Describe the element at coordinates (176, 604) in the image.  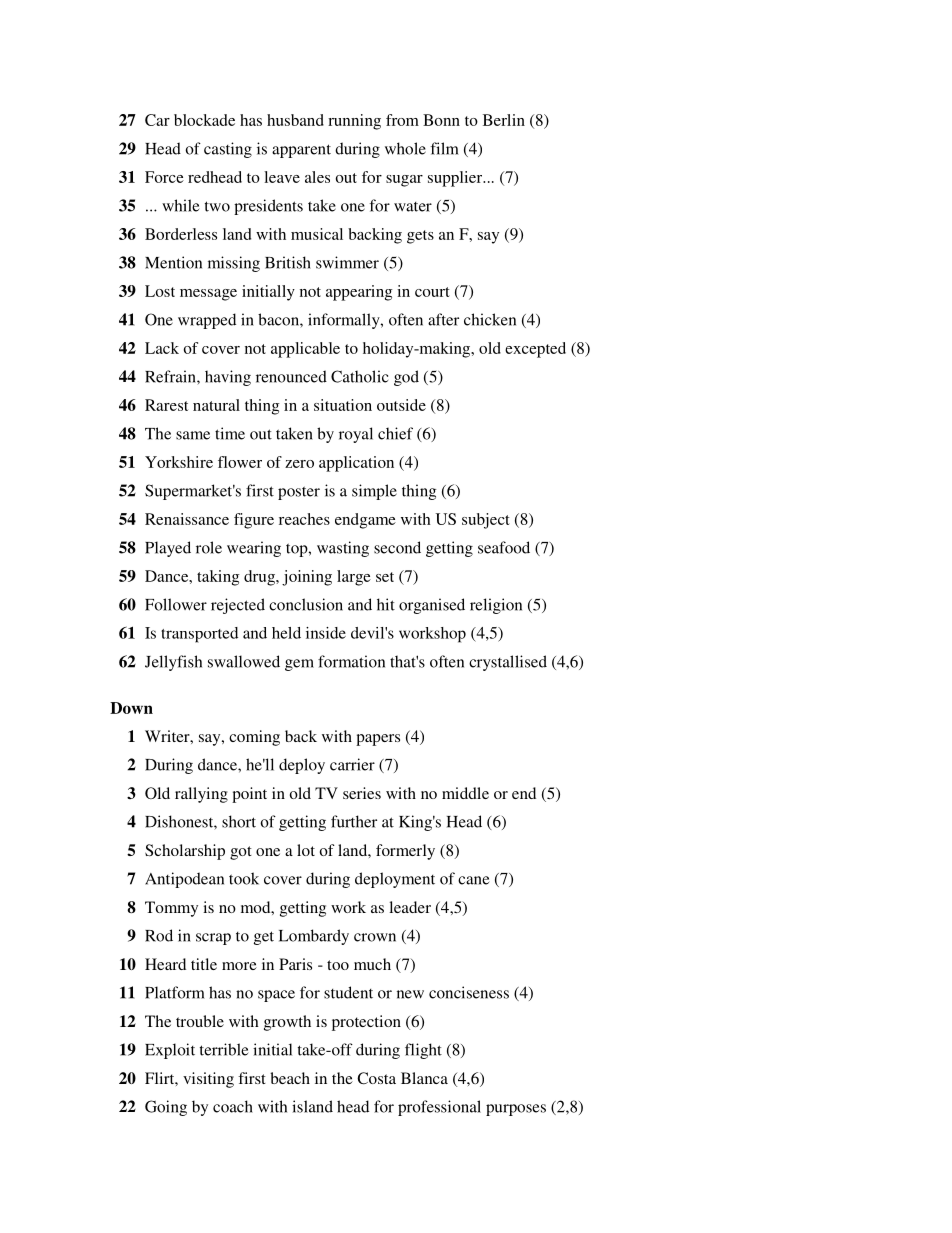
I see `Follower` at that location.
